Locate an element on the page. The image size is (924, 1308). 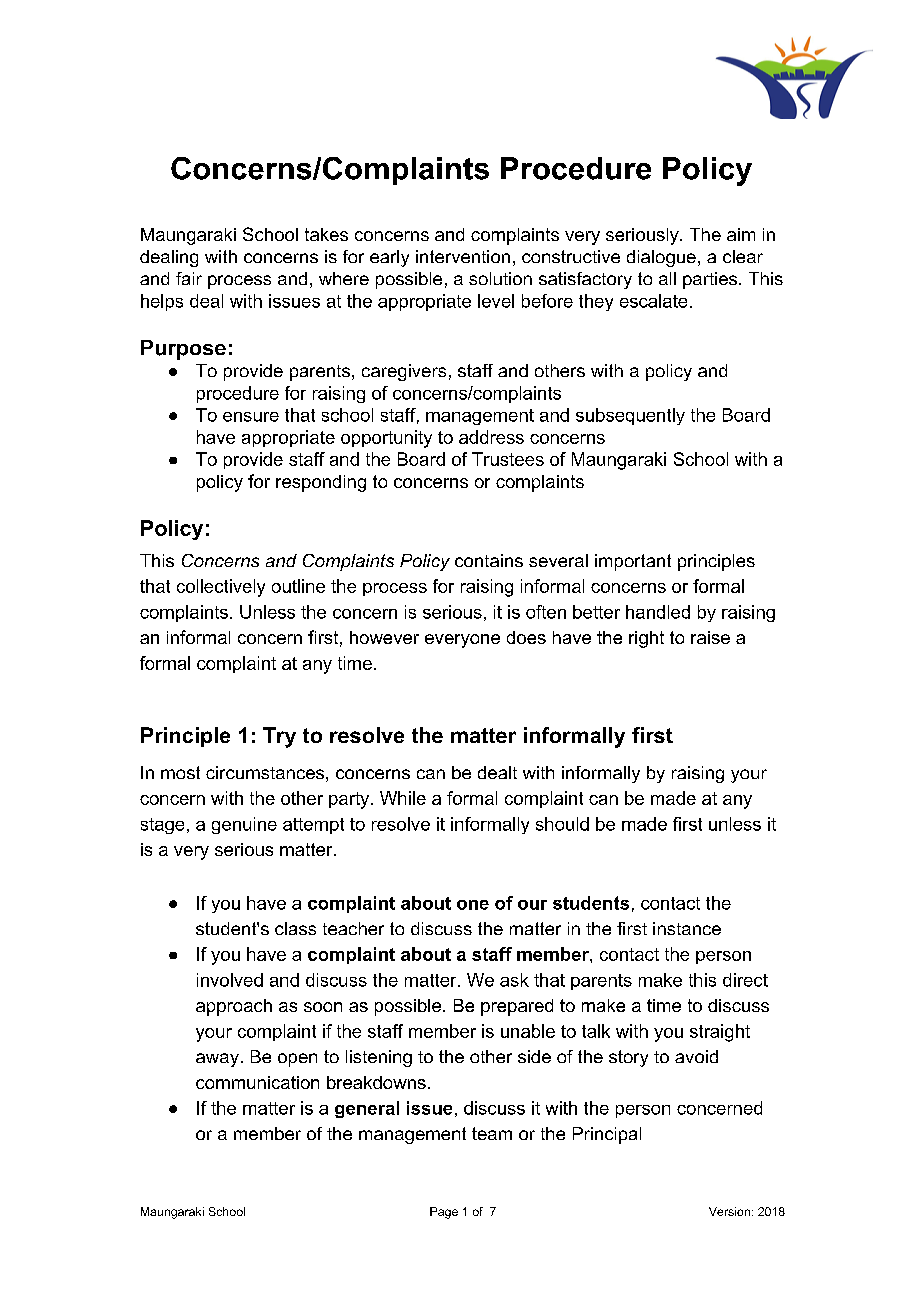
fair is located at coordinates (189, 278).
